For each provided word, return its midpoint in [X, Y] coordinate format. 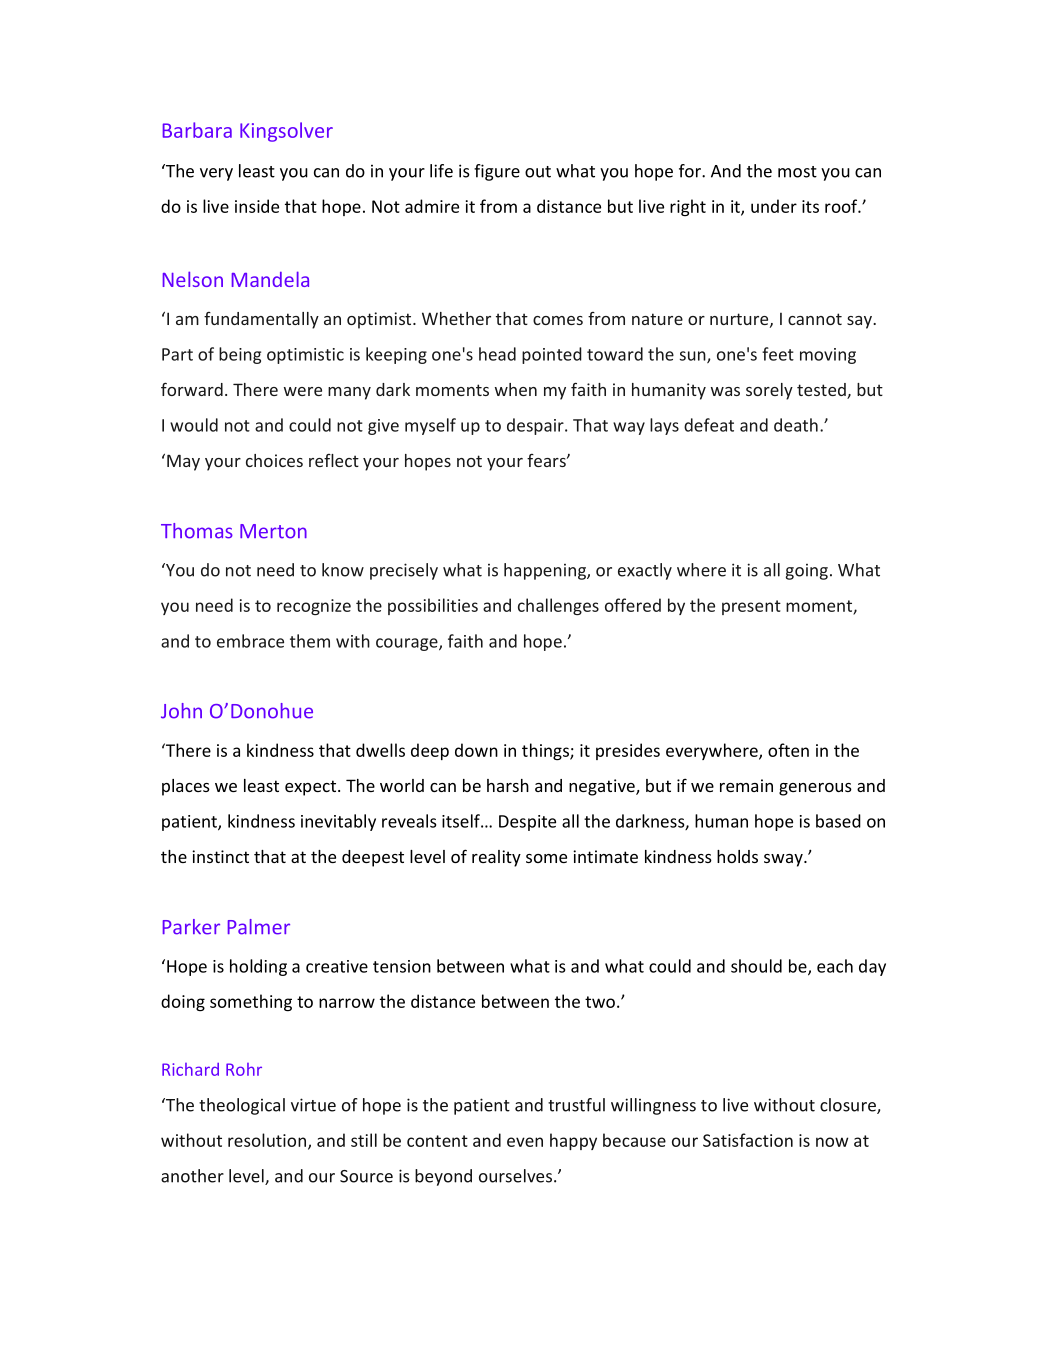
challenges [558, 606]
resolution [267, 1140]
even [525, 1142]
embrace [250, 641]
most [797, 172]
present [751, 607]
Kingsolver [286, 132]
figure [497, 172]
